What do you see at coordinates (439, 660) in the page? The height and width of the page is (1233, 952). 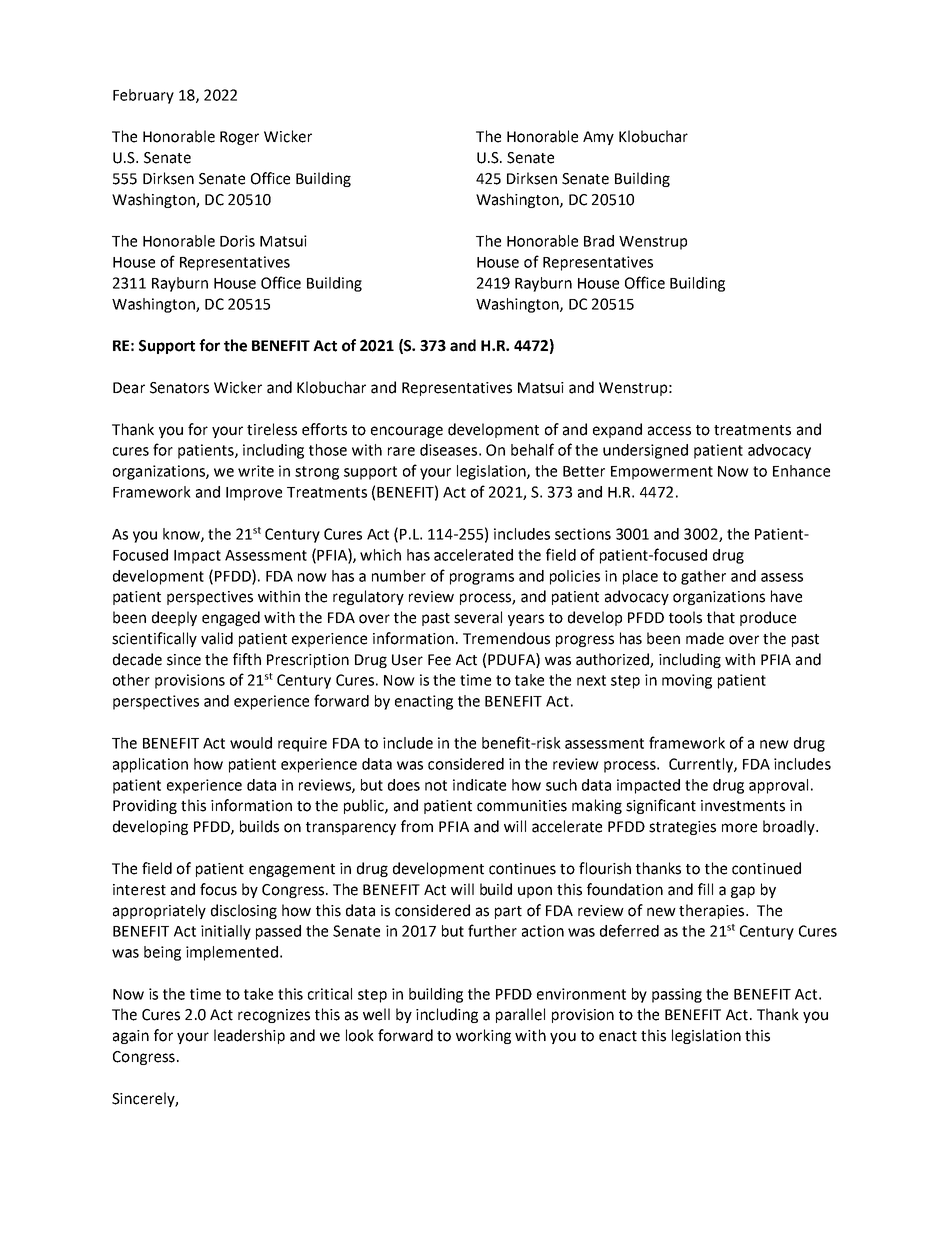 I see `Fee` at bounding box center [439, 660].
